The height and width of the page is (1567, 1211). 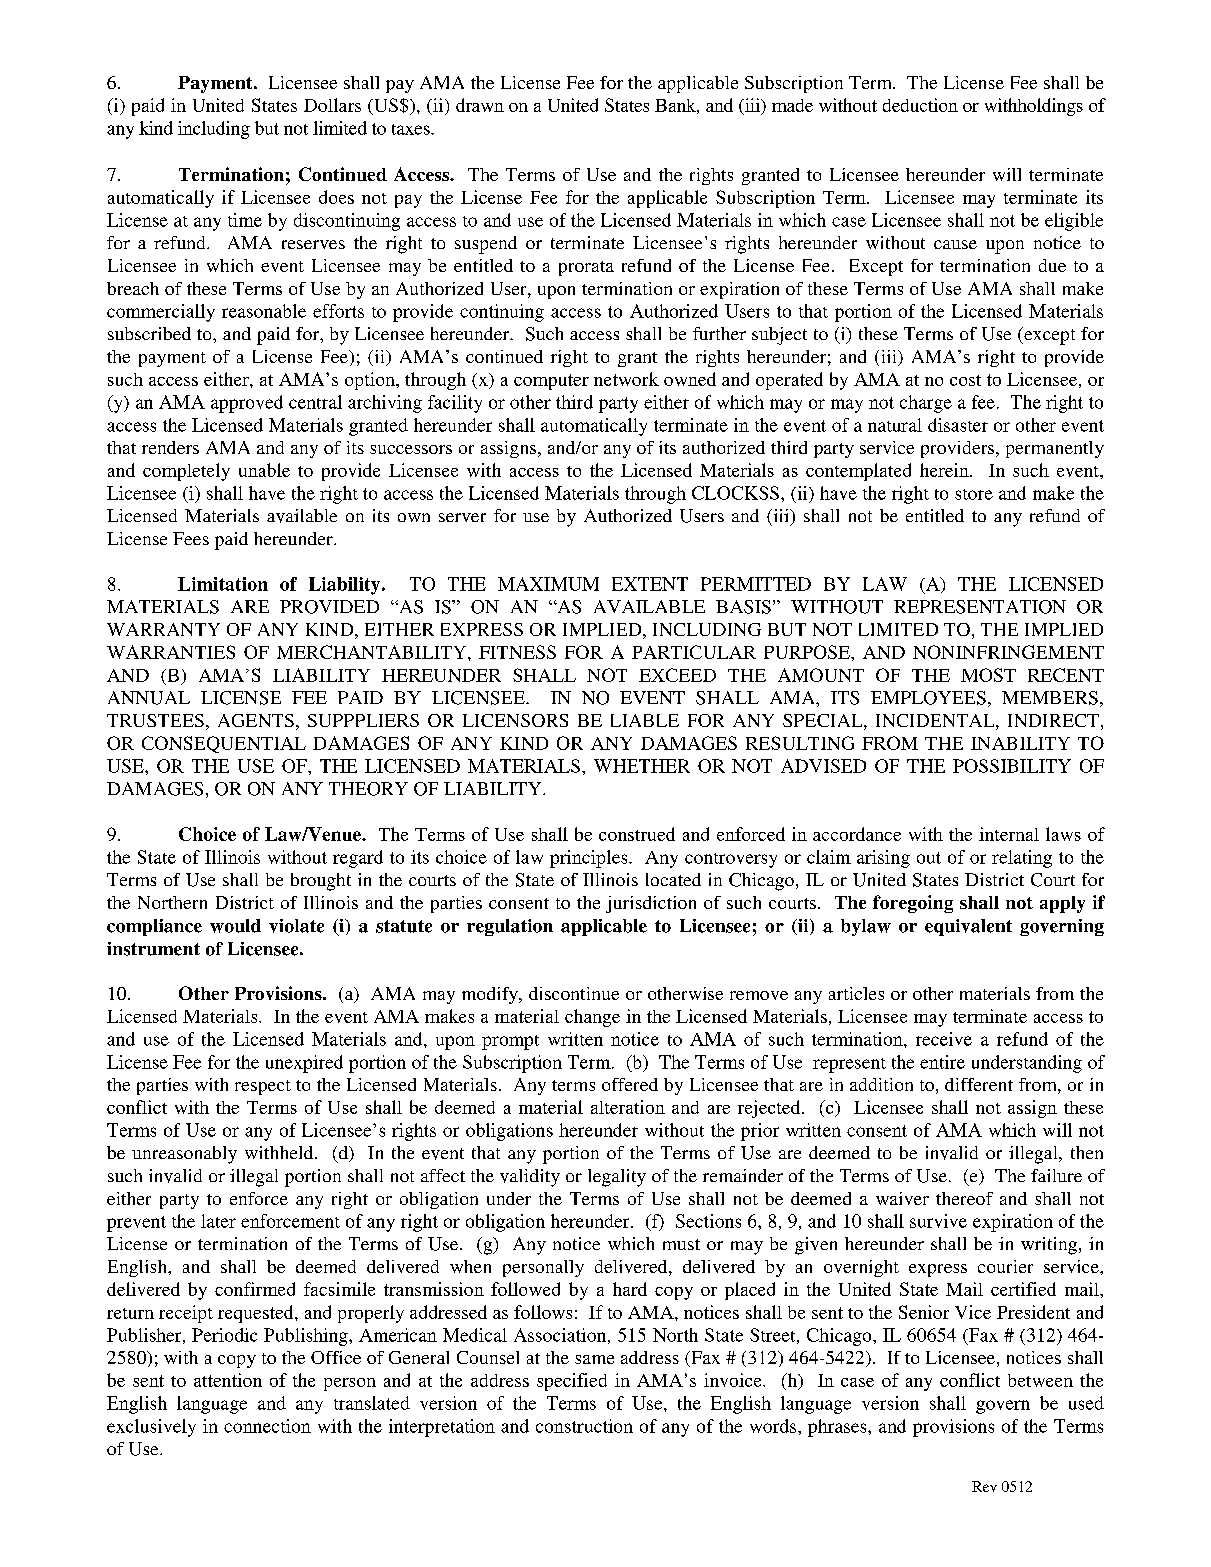 I want to click on respect, so click(x=263, y=1087).
